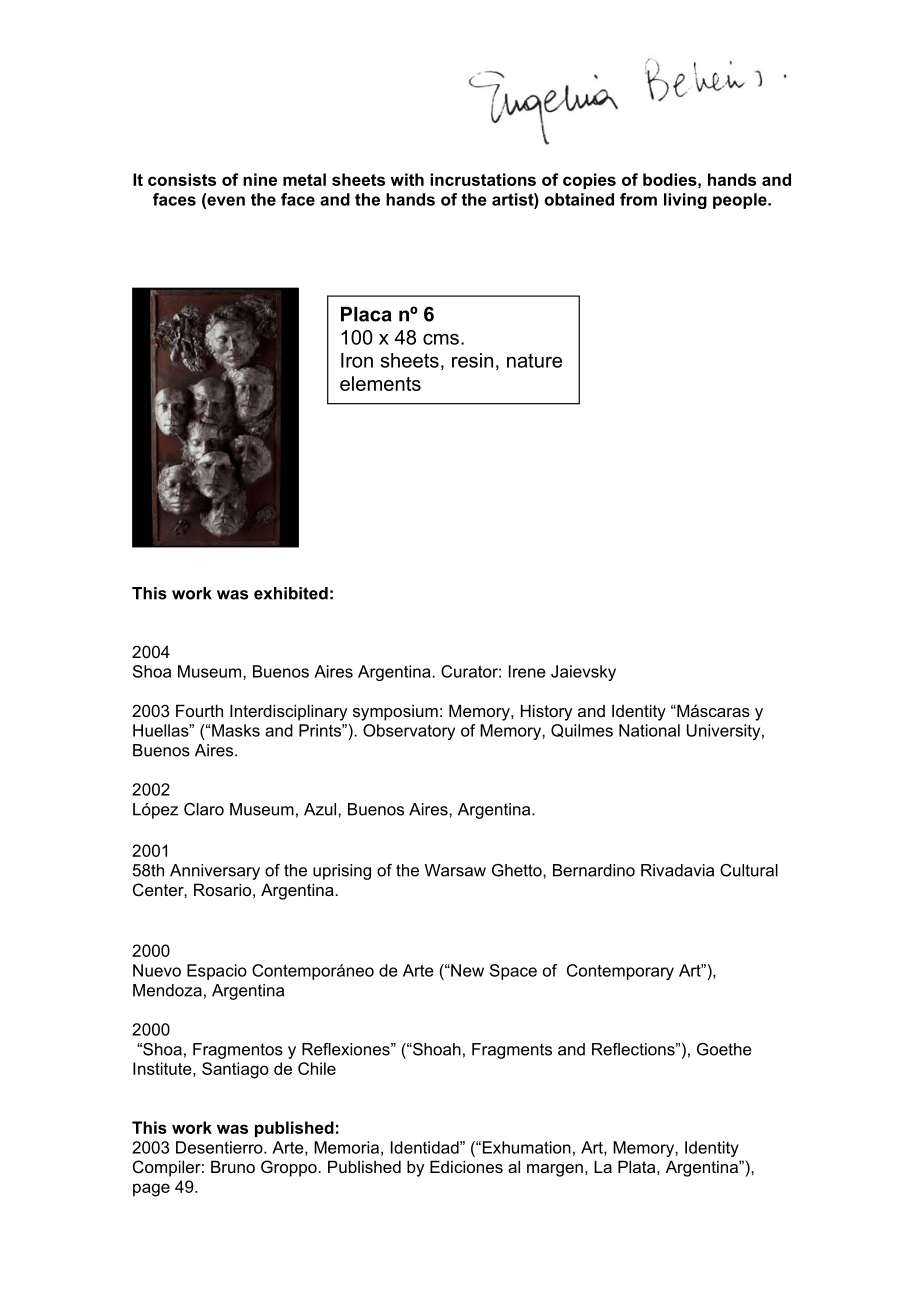 This page has width=924, height=1308. Describe the element at coordinates (357, 360) in the page. I see `Iron` at that location.
